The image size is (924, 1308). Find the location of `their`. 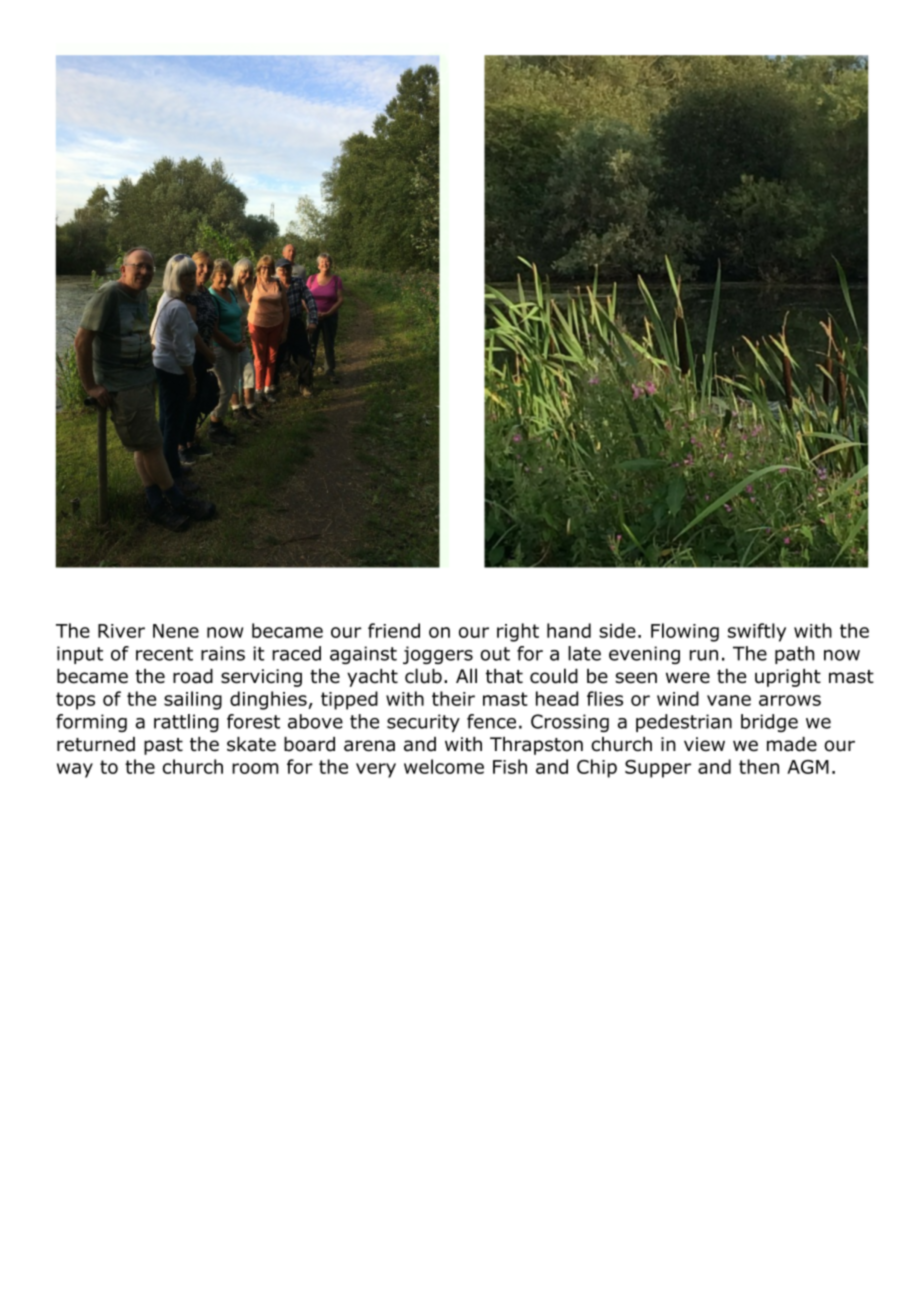

their is located at coordinates (453, 698).
